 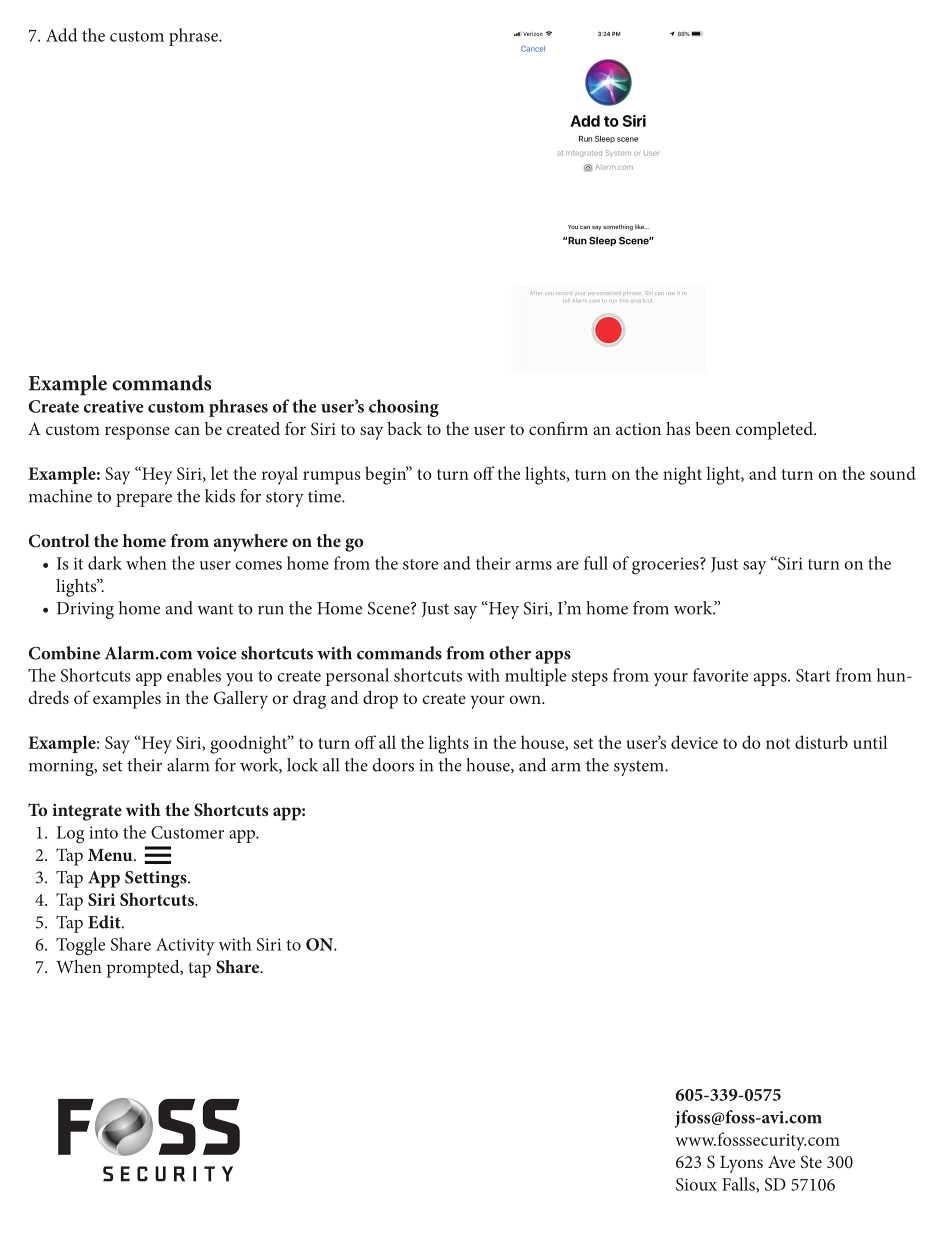 I want to click on been, so click(x=713, y=428).
